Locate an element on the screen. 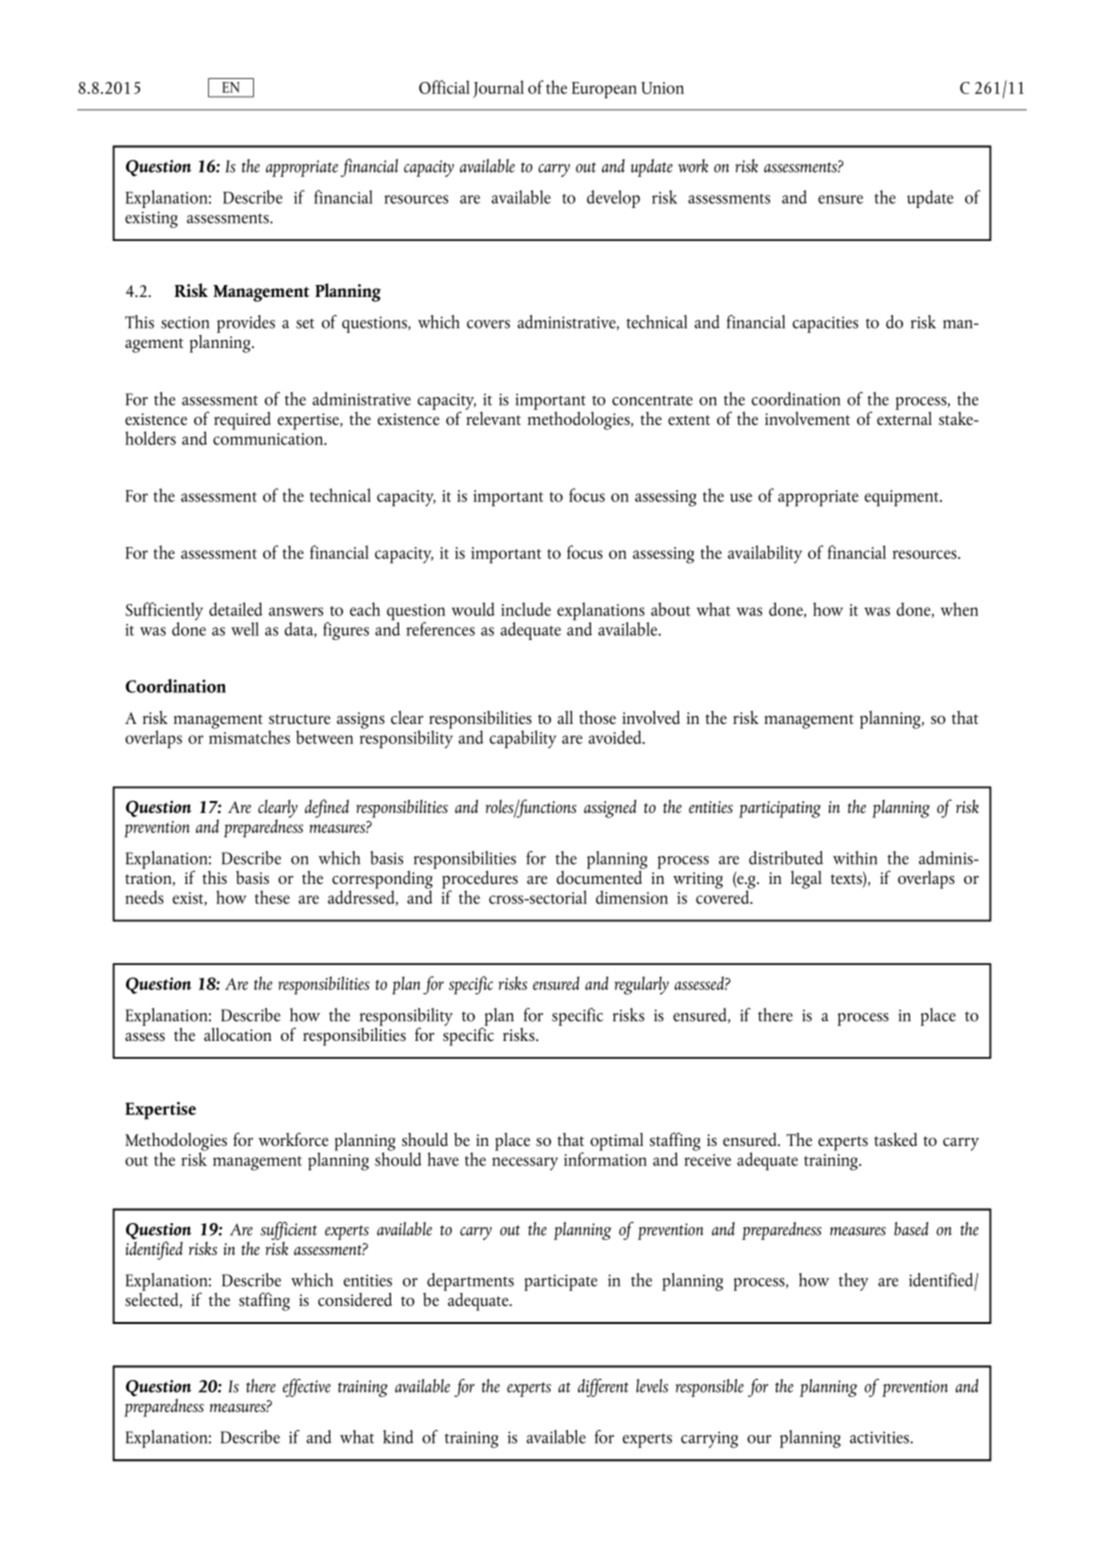 This screenshot has height=1561, width=1104. external is located at coordinates (904, 417).
